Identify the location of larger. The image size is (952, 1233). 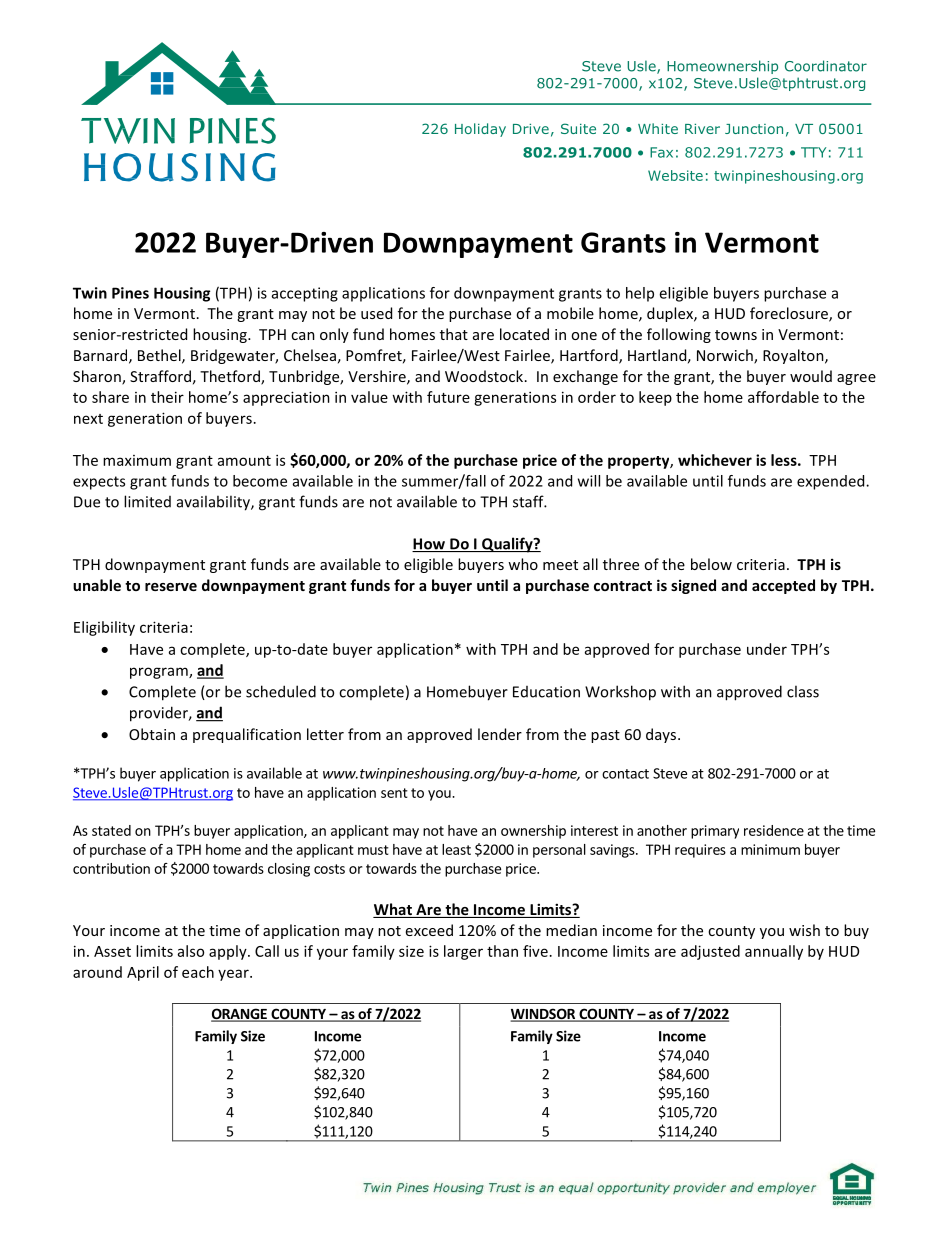
(463, 952).
